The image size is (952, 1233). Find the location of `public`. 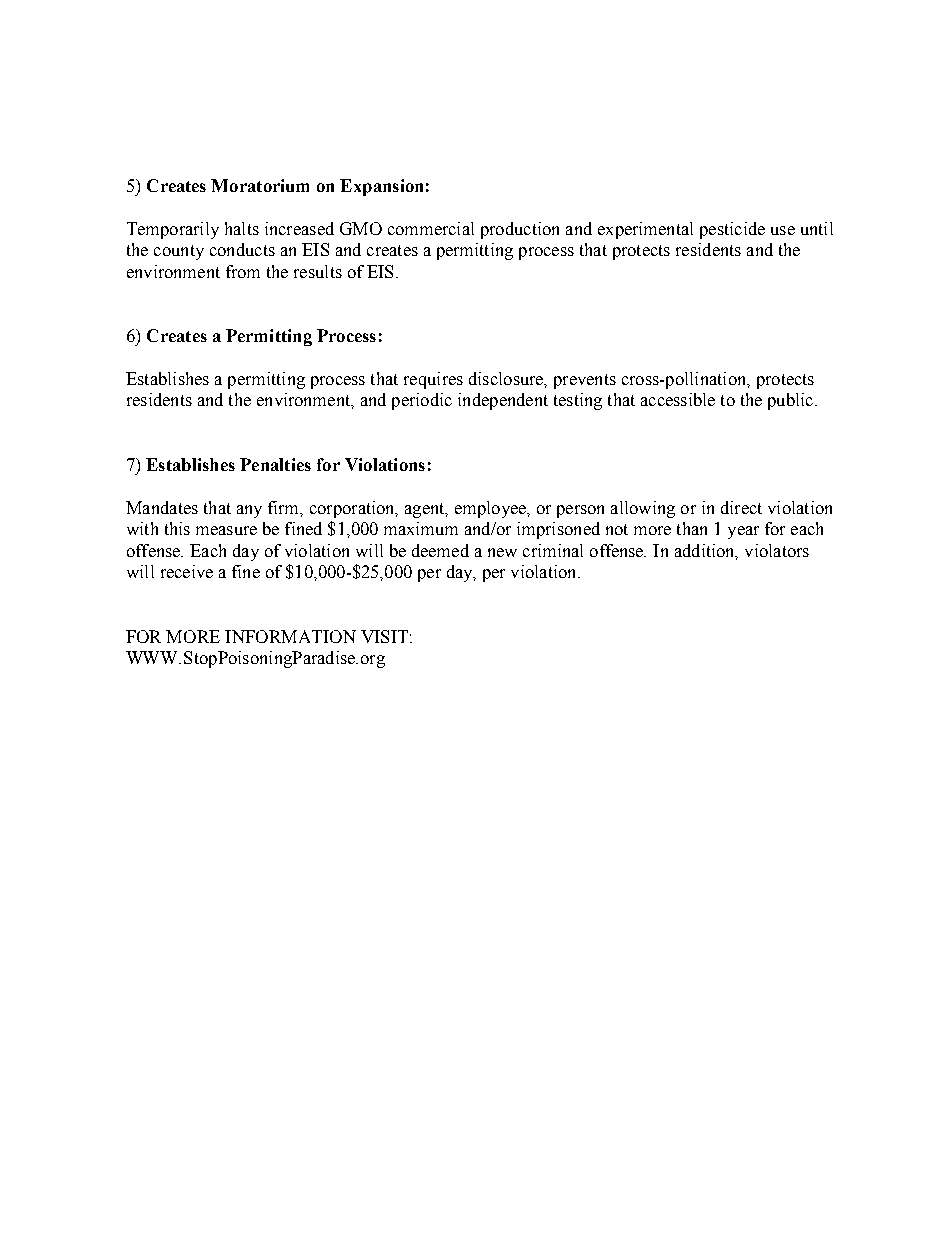

public is located at coordinates (792, 401).
